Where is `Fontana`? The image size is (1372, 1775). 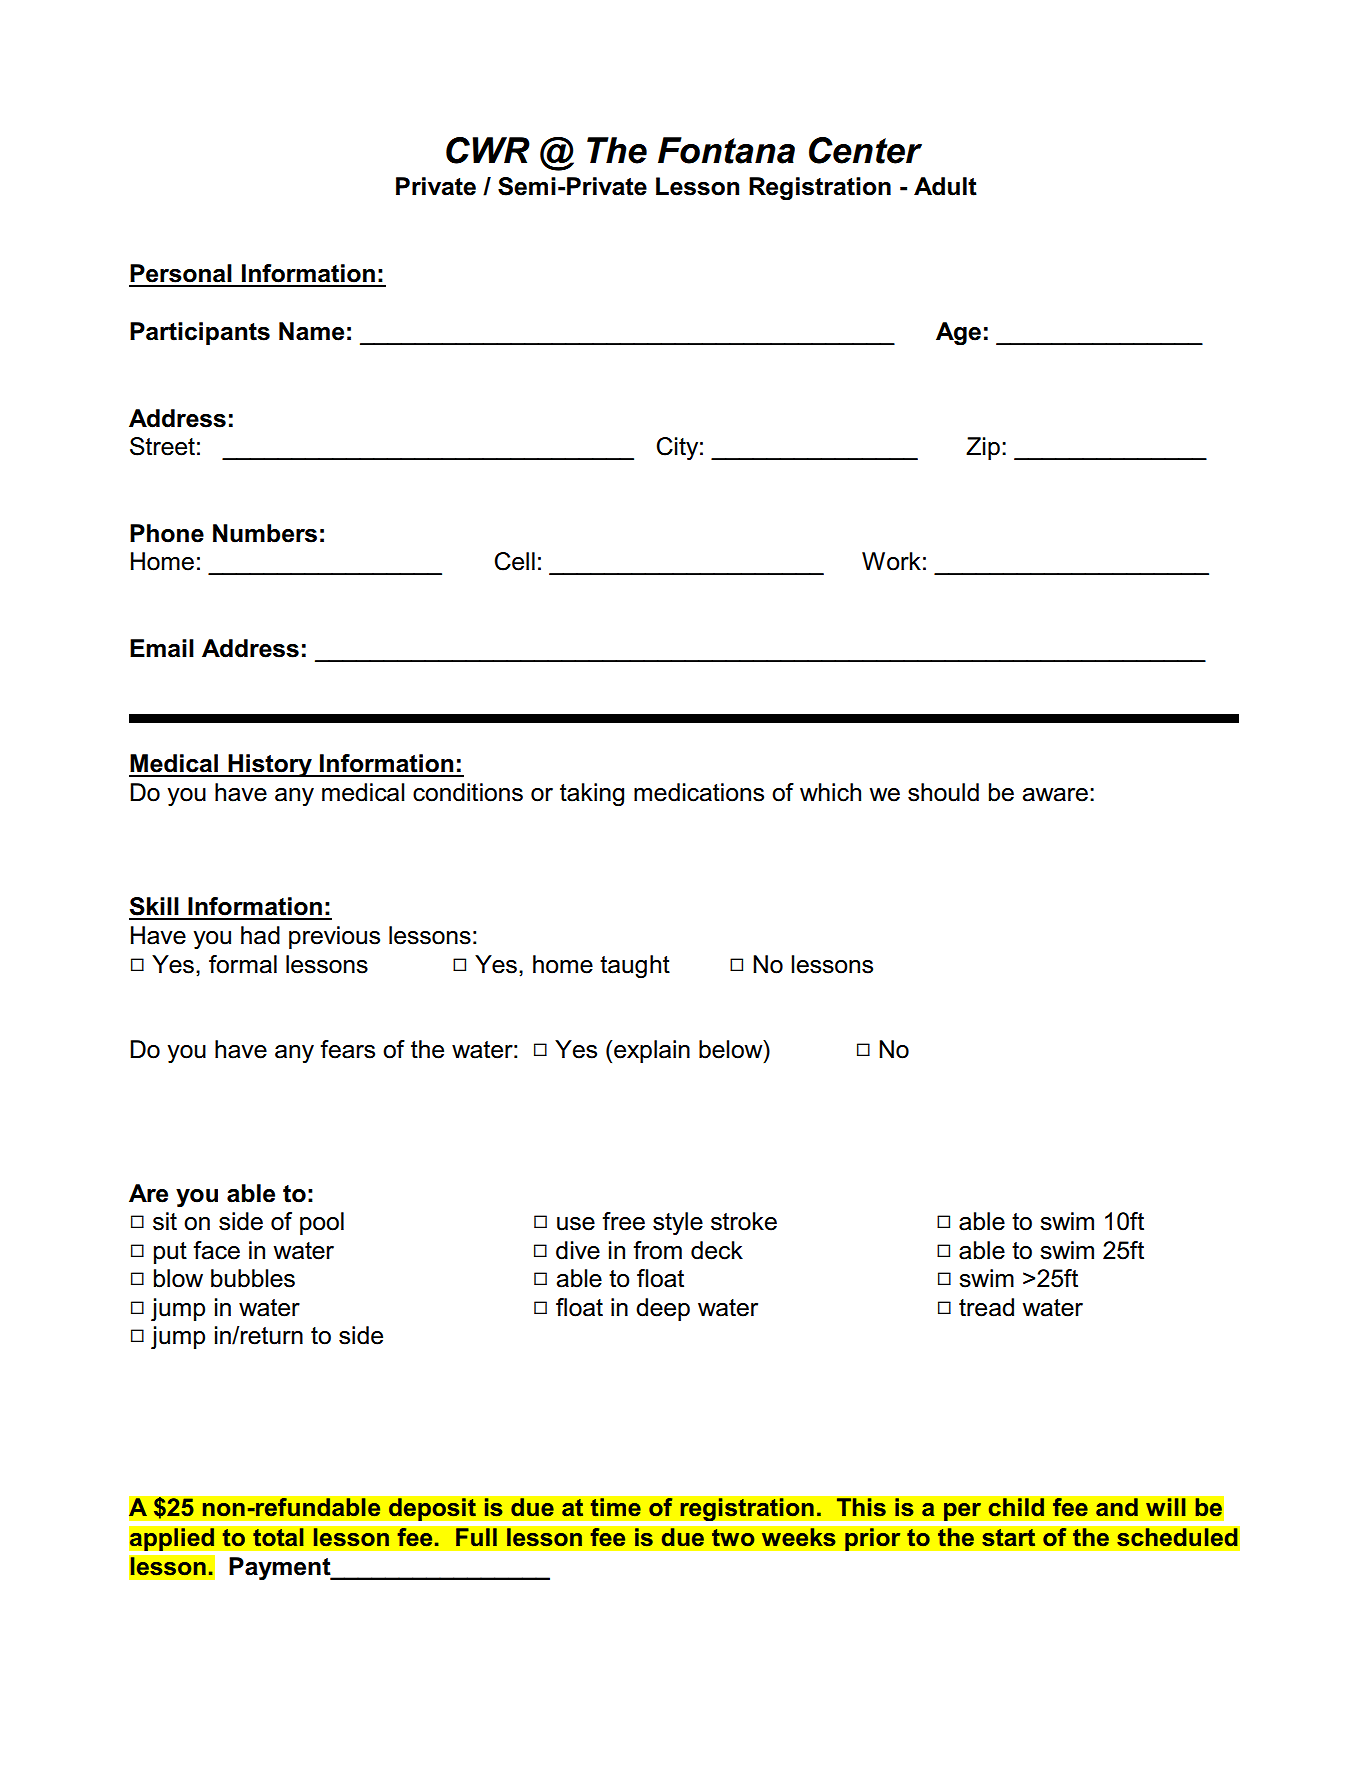
Fontana is located at coordinates (726, 150).
